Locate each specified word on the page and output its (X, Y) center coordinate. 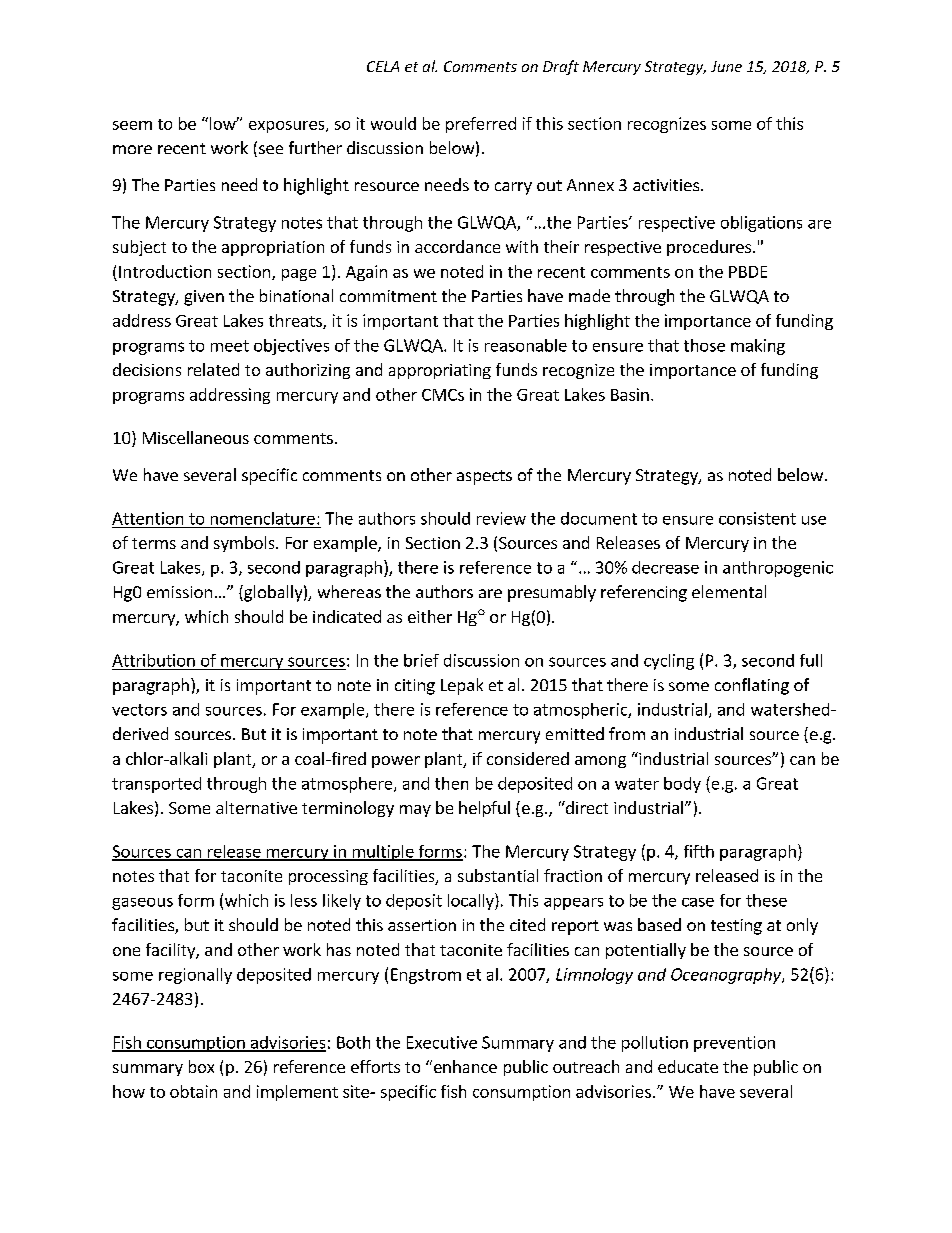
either (430, 616)
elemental (729, 591)
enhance (464, 1066)
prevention (734, 1044)
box (201, 1066)
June (726, 66)
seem (132, 125)
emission (179, 592)
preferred (481, 125)
